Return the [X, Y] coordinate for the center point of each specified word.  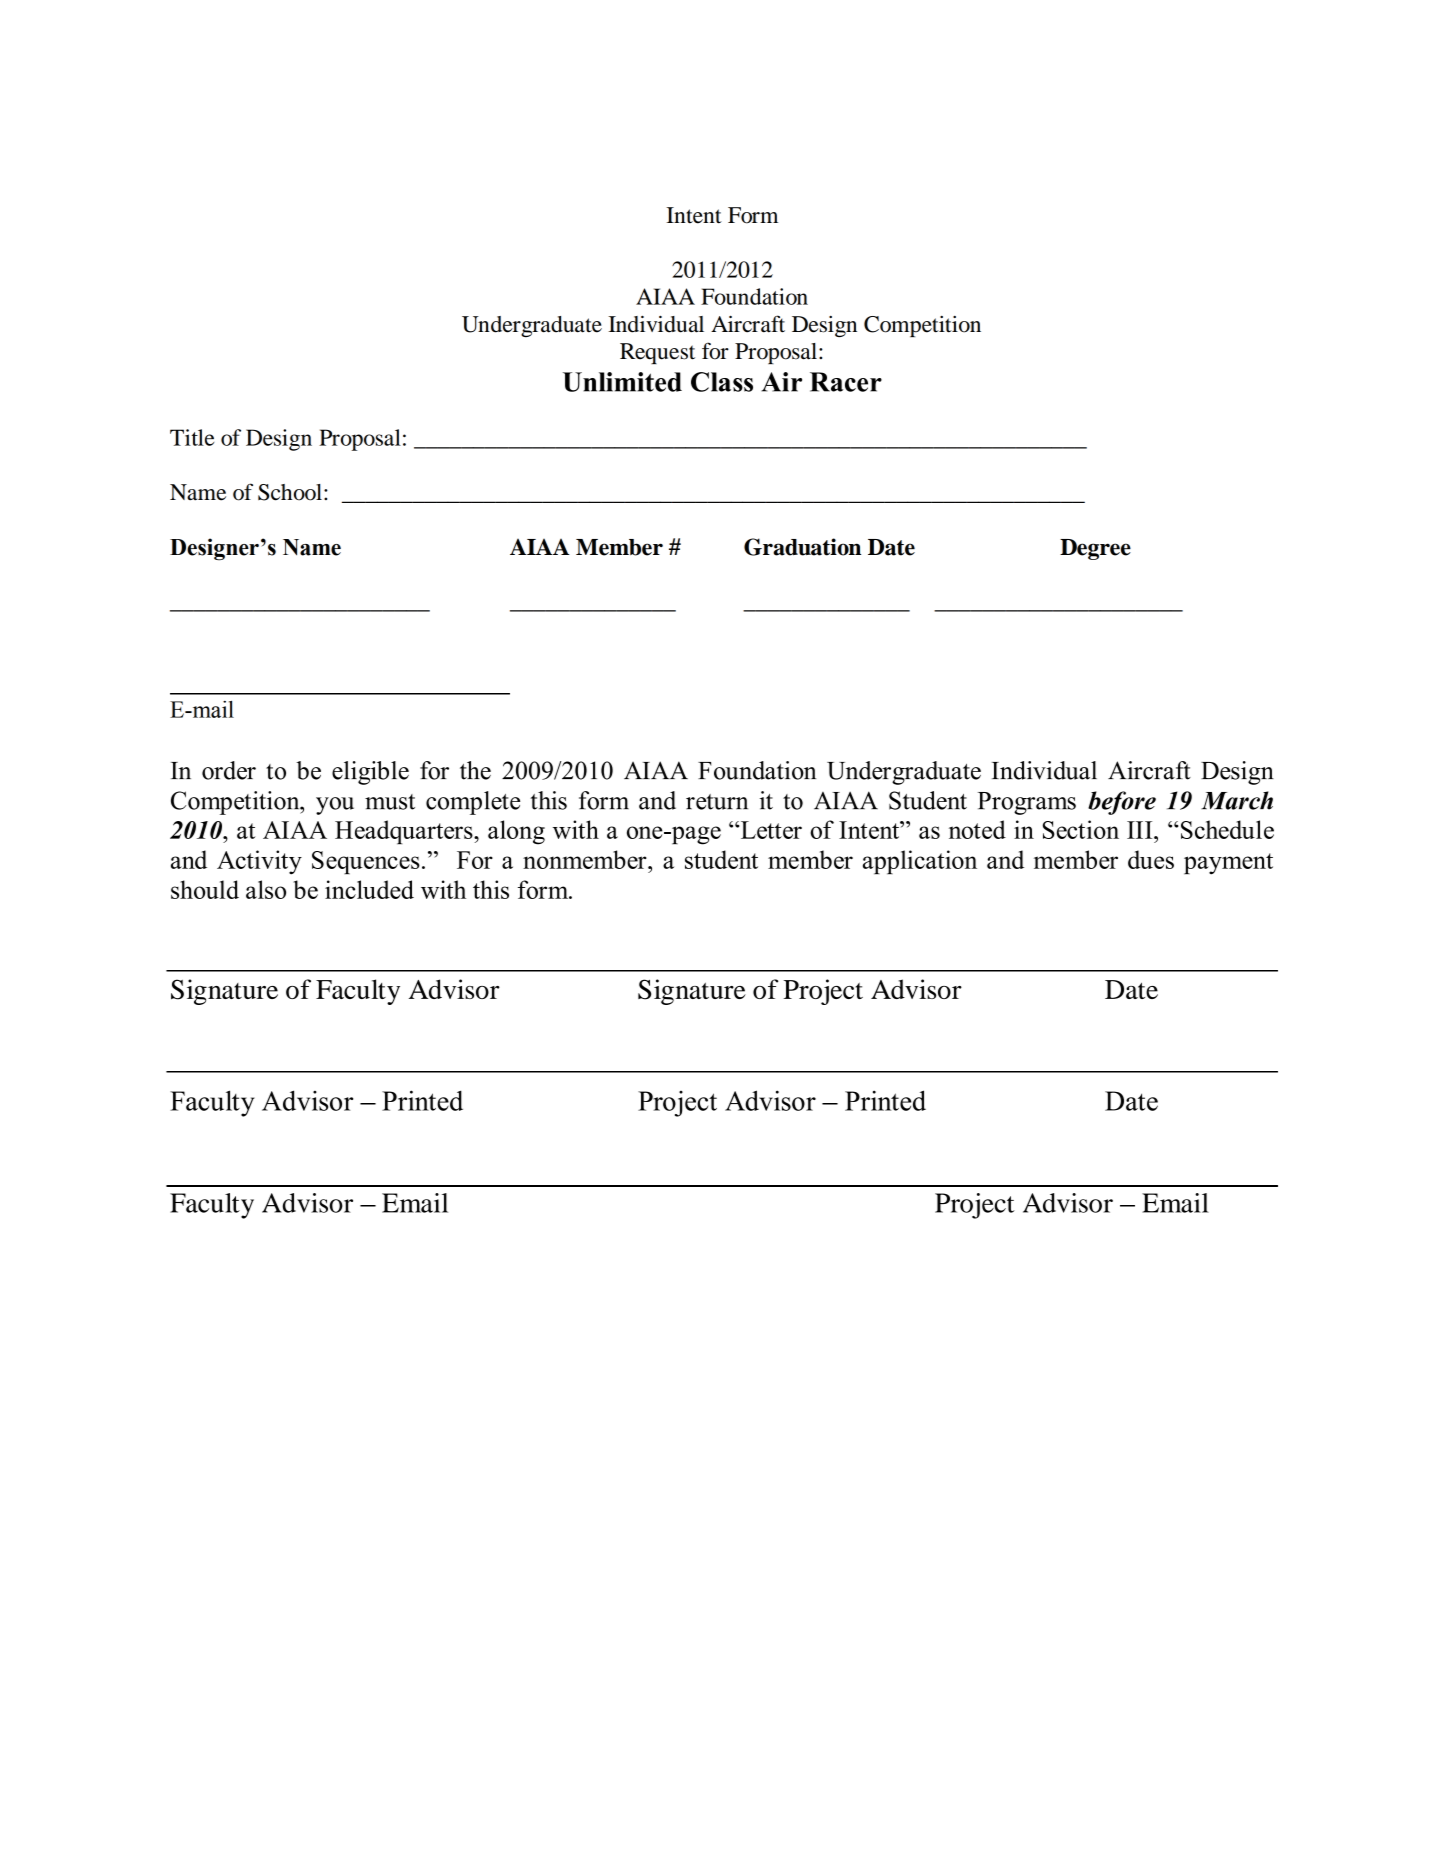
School [291, 492]
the [475, 770]
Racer [846, 382]
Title [192, 437]
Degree [1095, 549]
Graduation [802, 547]
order [229, 770]
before [1122, 803]
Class [722, 382]
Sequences [366, 862]
